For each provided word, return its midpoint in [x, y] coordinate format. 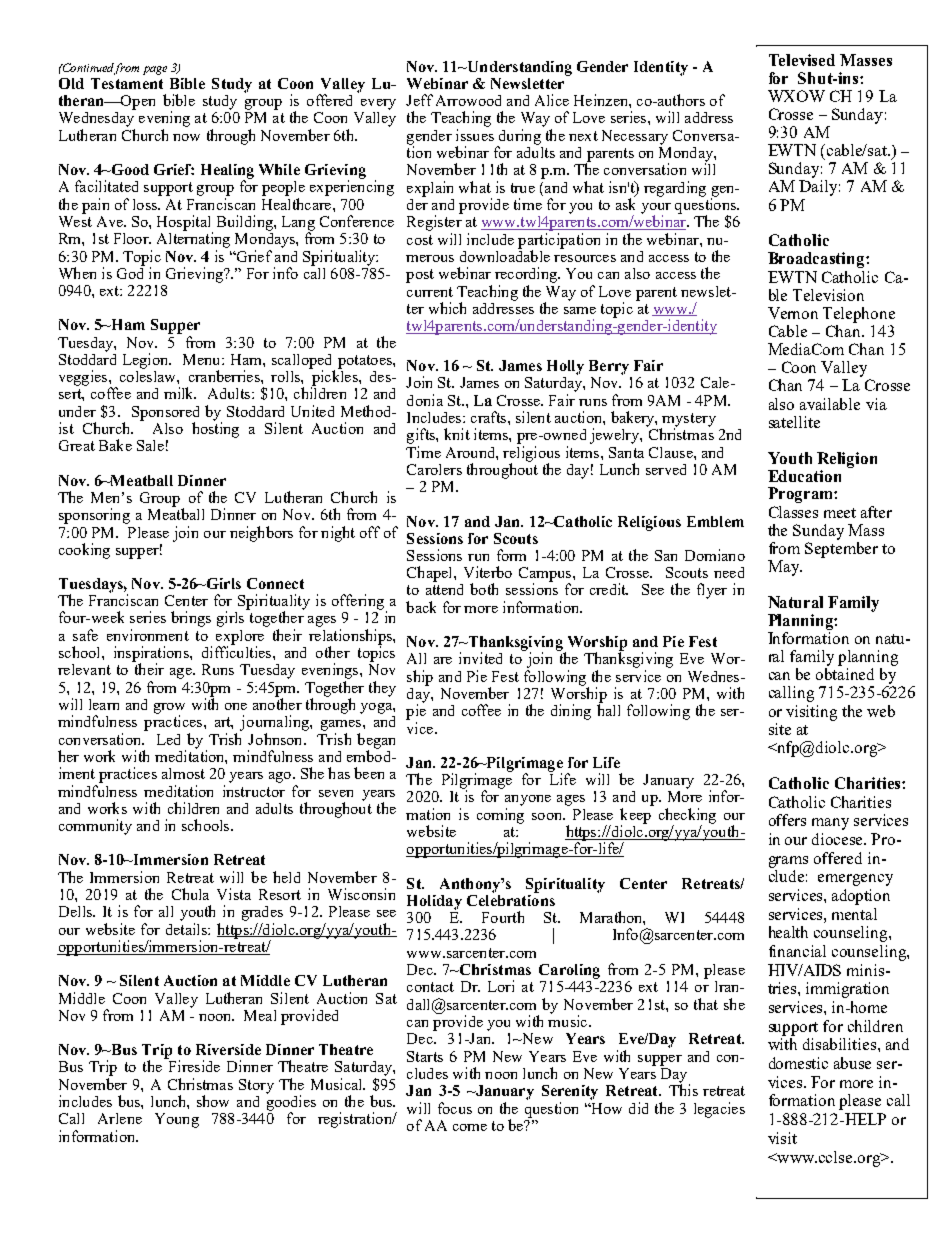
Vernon [793, 313]
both [484, 589]
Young [177, 1120]
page [155, 70]
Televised [802, 60]
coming [500, 816]
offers [787, 820]
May [785, 568]
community [95, 827]
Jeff [419, 100]
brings [191, 619]
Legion [147, 361]
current [430, 292]
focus [455, 1108]
